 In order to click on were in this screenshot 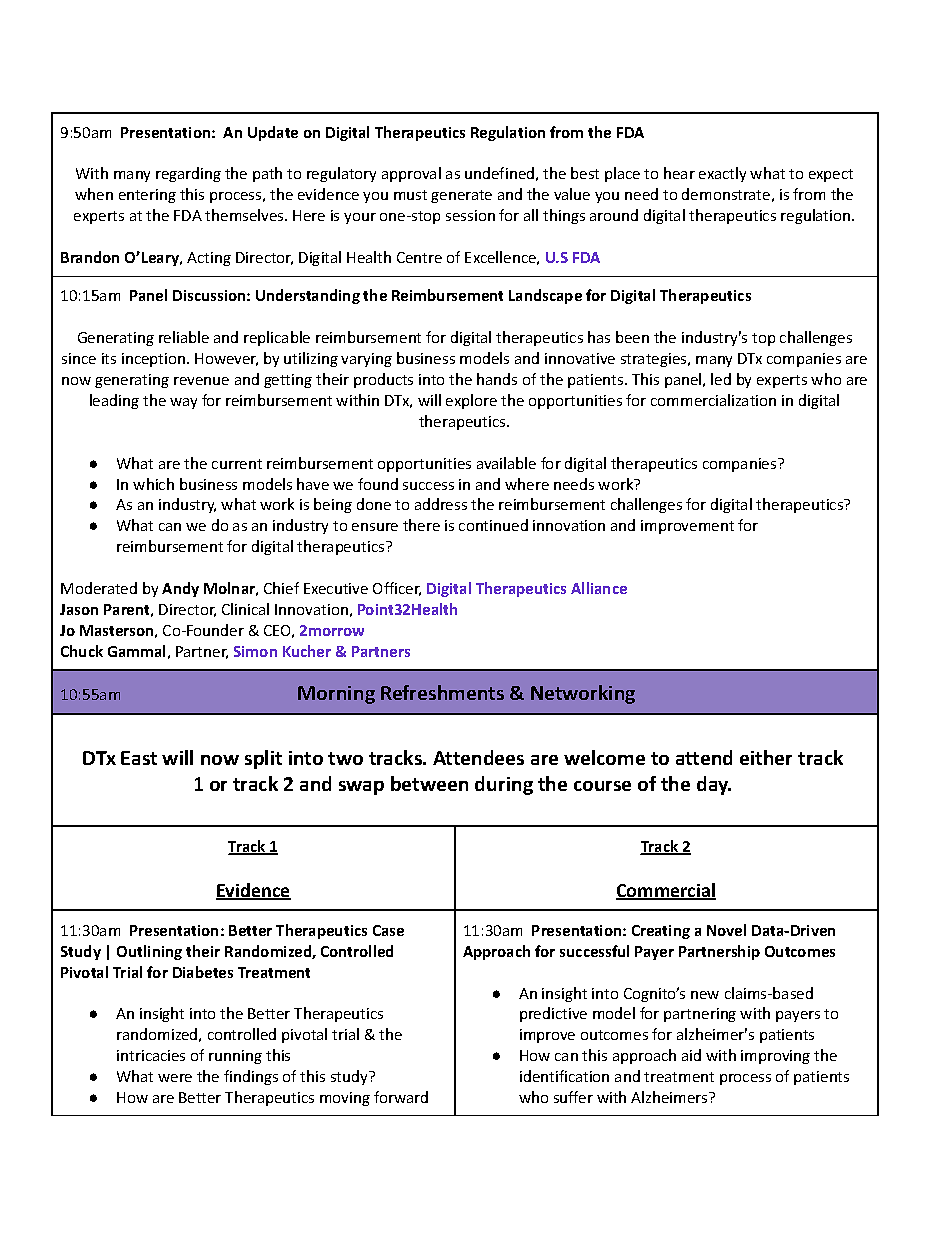, I will do `click(175, 1078)`.
